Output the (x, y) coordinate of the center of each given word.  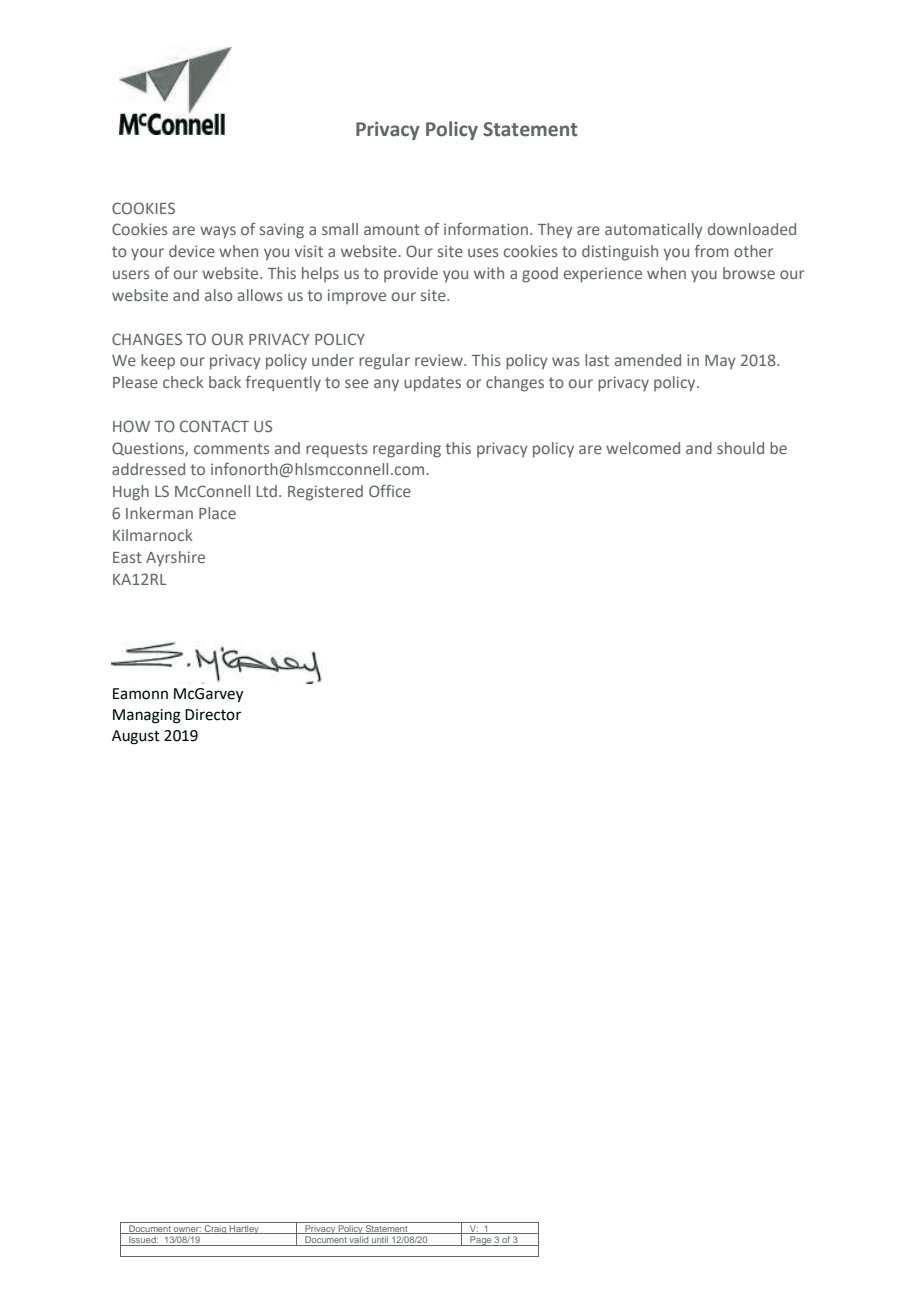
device (192, 251)
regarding (407, 450)
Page (481, 1241)
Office (390, 491)
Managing (147, 716)
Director (213, 715)
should (740, 448)
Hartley (244, 1229)
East (127, 557)
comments (231, 448)
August (136, 737)
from (712, 251)
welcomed (643, 448)
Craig (215, 1229)
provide (411, 274)
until (380, 1241)
